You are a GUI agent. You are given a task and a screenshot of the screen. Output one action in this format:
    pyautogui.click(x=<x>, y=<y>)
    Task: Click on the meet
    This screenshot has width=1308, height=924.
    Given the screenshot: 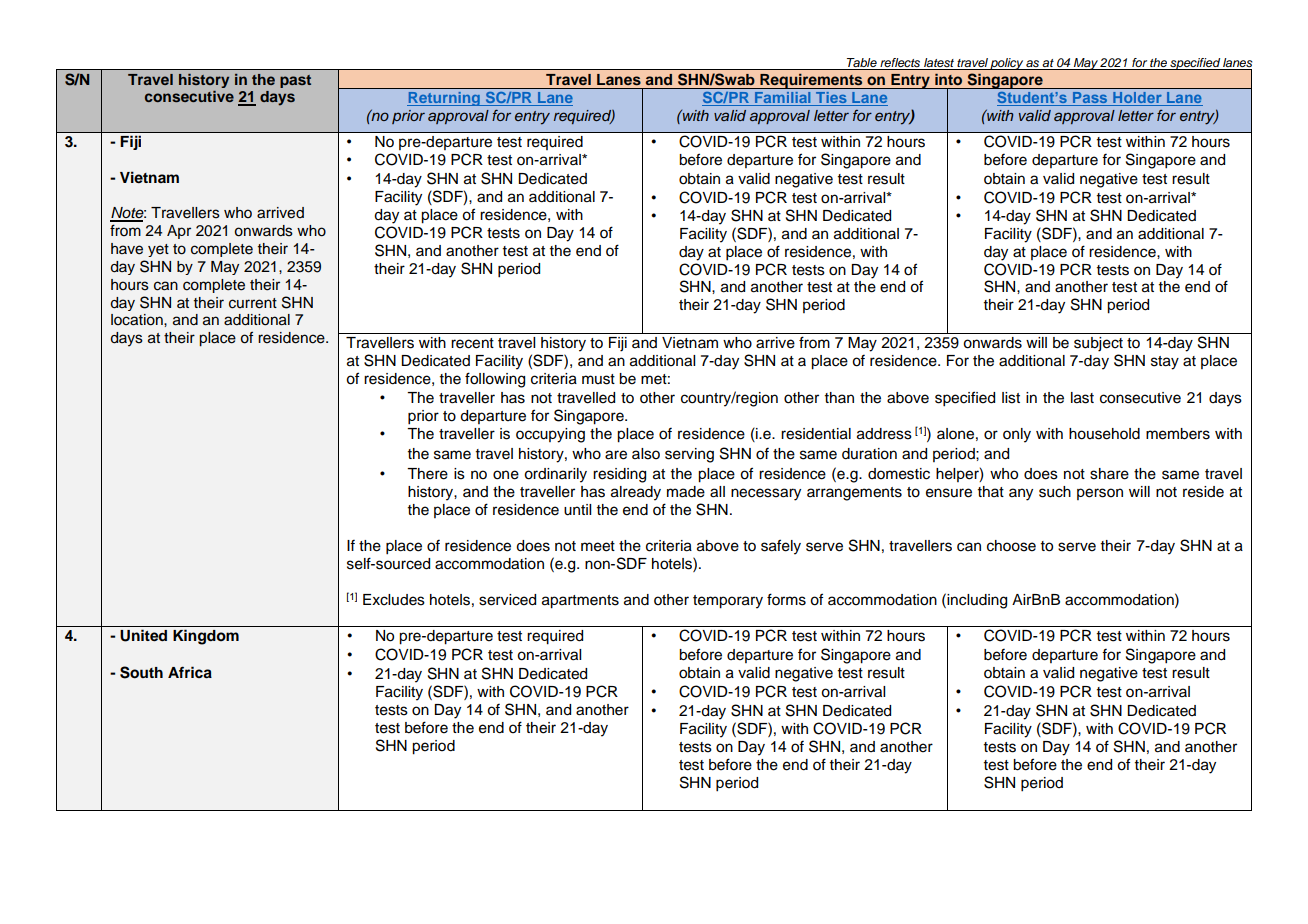 What is the action you would take?
    pyautogui.click(x=598, y=546)
